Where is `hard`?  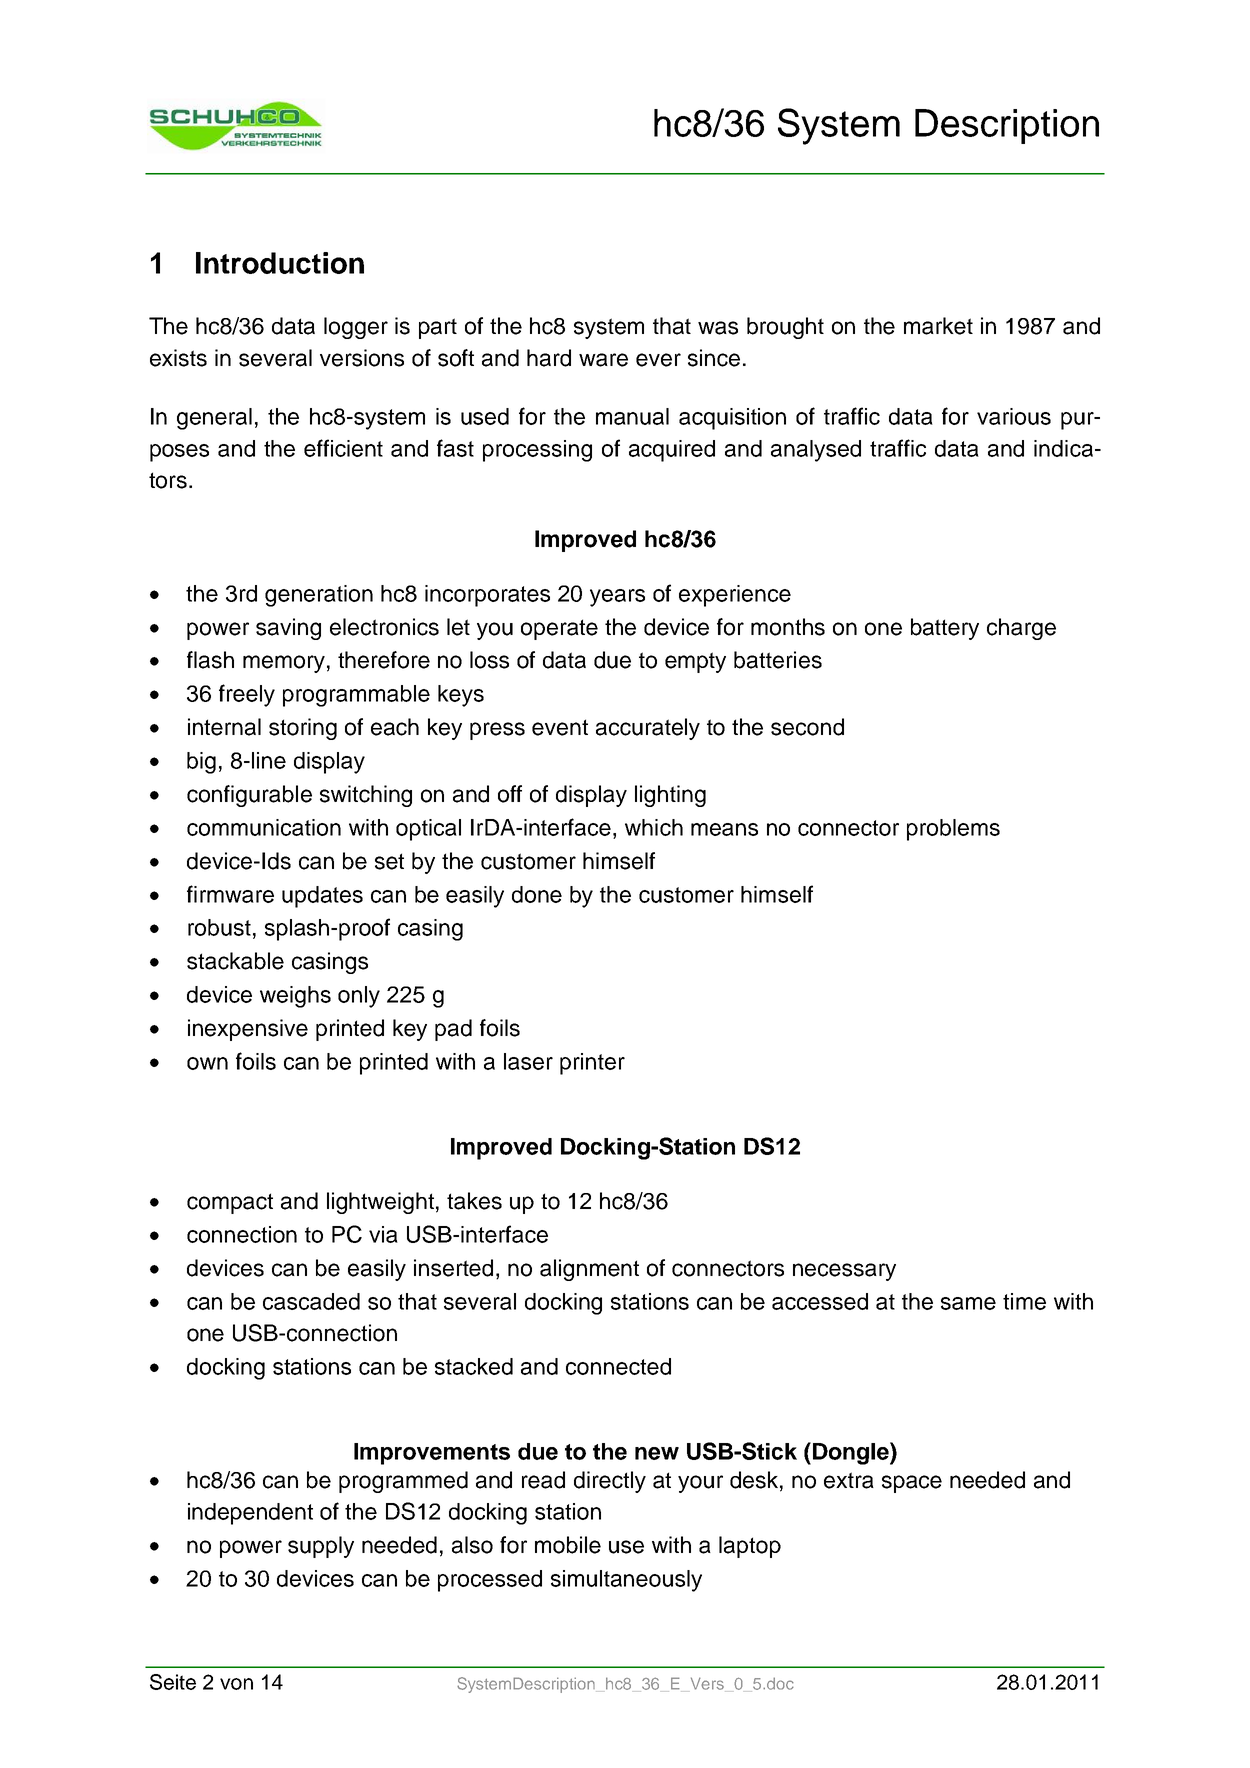 hard is located at coordinates (549, 358).
